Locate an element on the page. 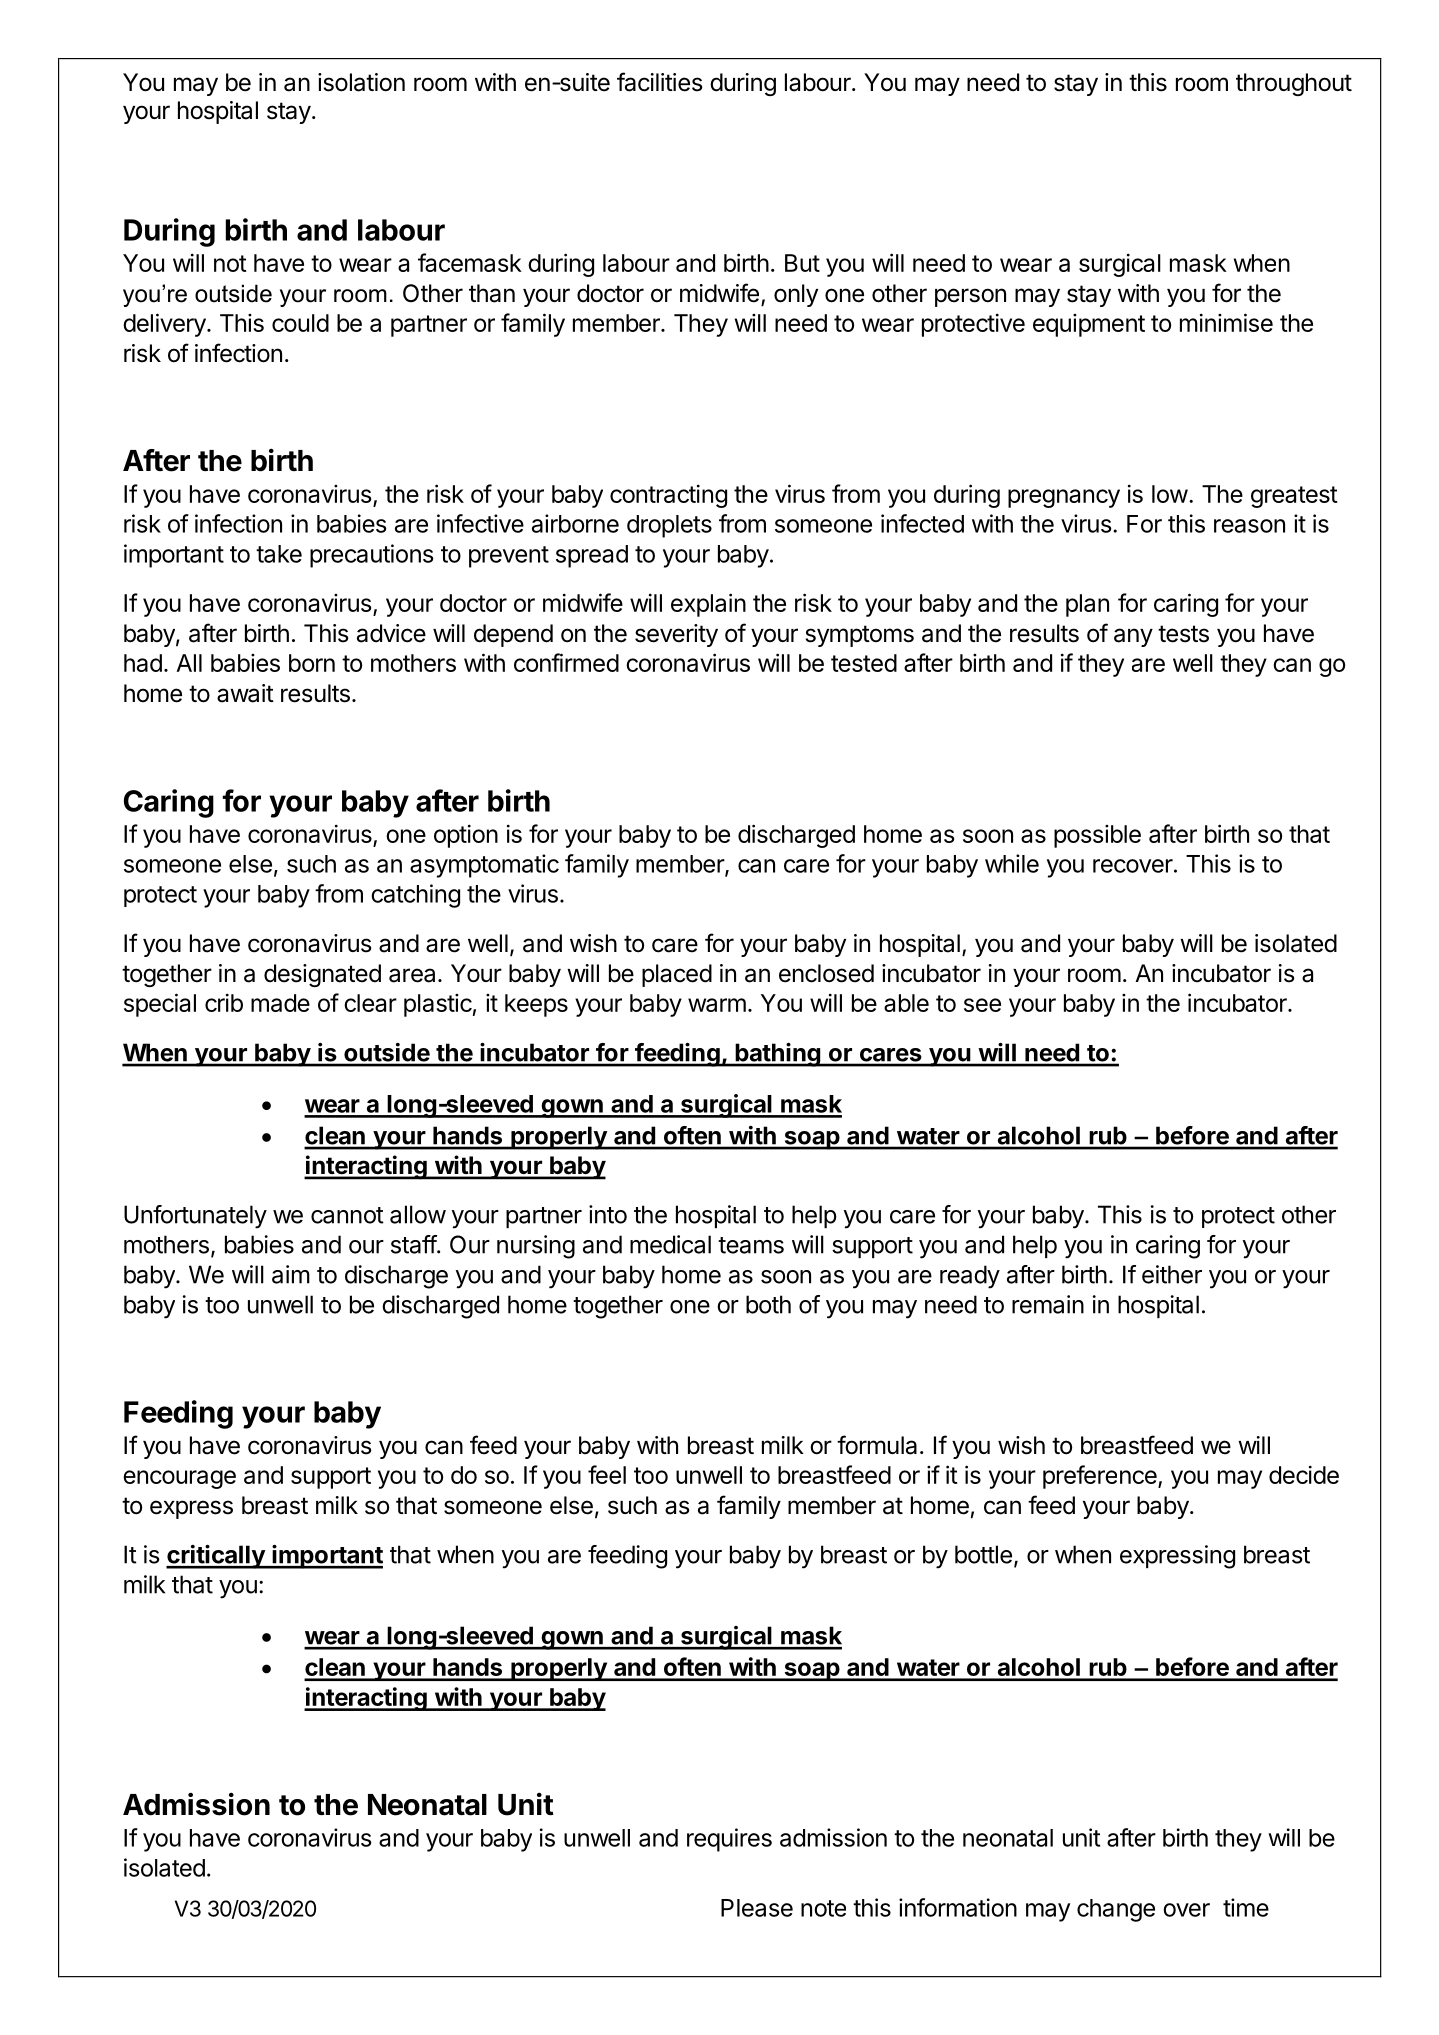  critically is located at coordinates (216, 1557).
